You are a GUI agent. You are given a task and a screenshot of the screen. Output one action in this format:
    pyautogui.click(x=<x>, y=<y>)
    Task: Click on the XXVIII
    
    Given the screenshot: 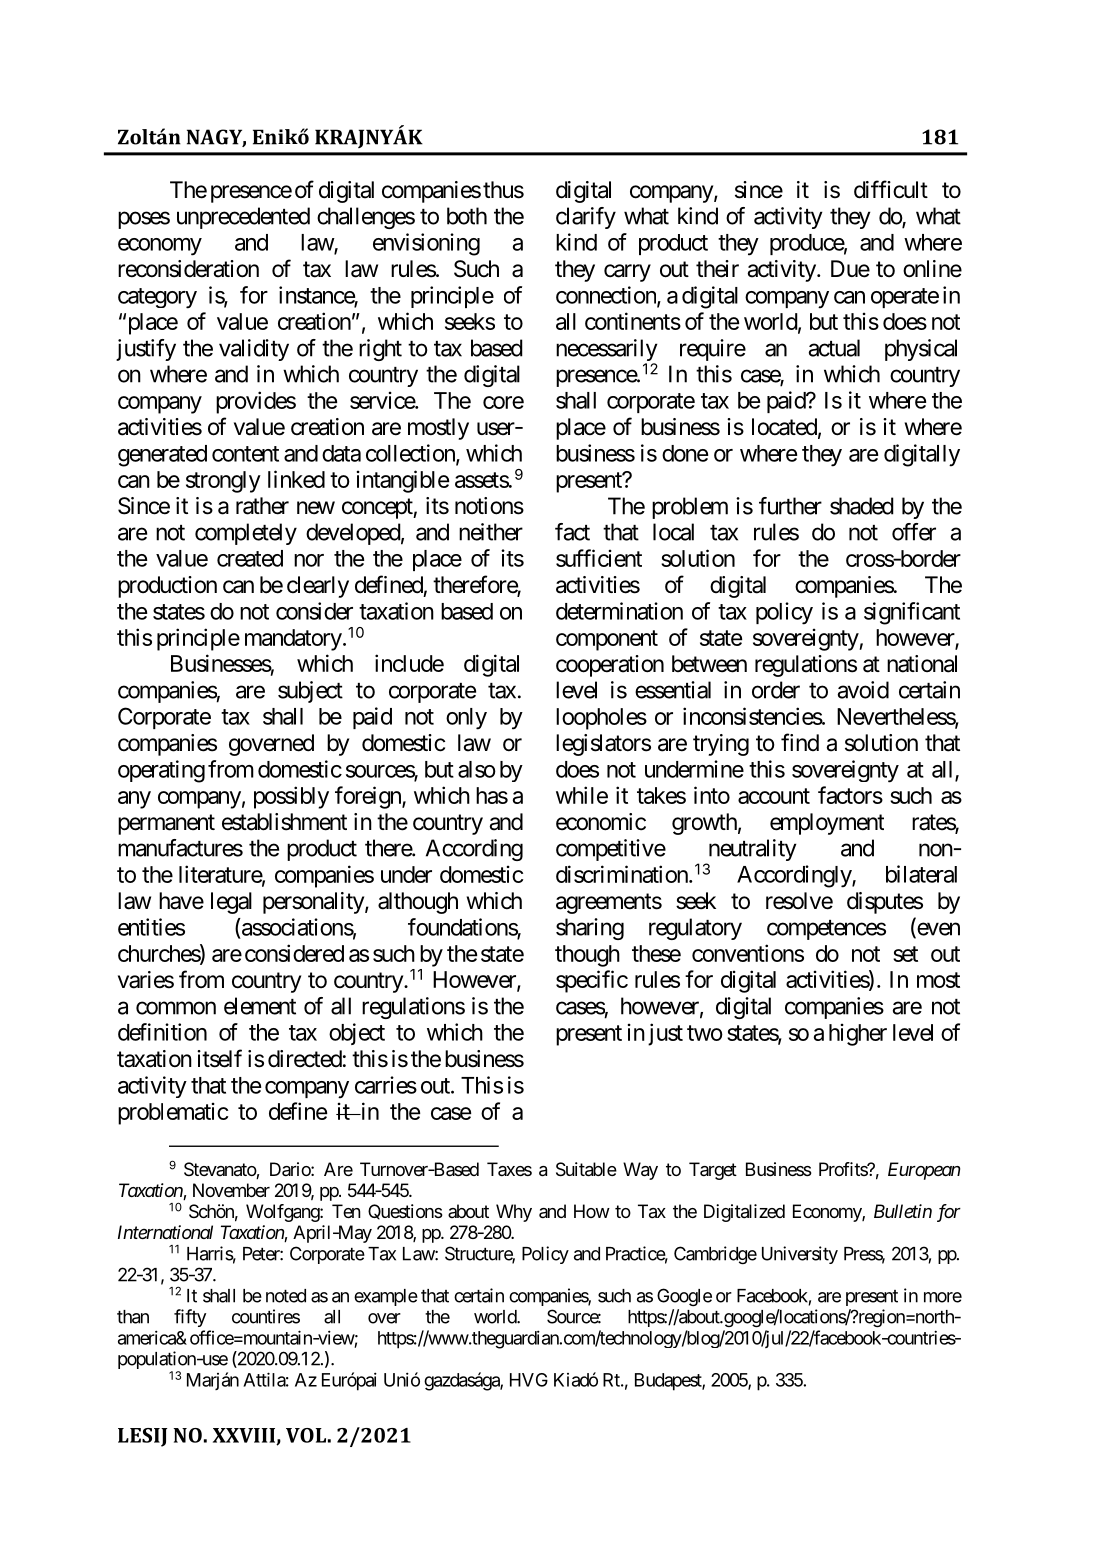 What is the action you would take?
    pyautogui.click(x=245, y=1436)
